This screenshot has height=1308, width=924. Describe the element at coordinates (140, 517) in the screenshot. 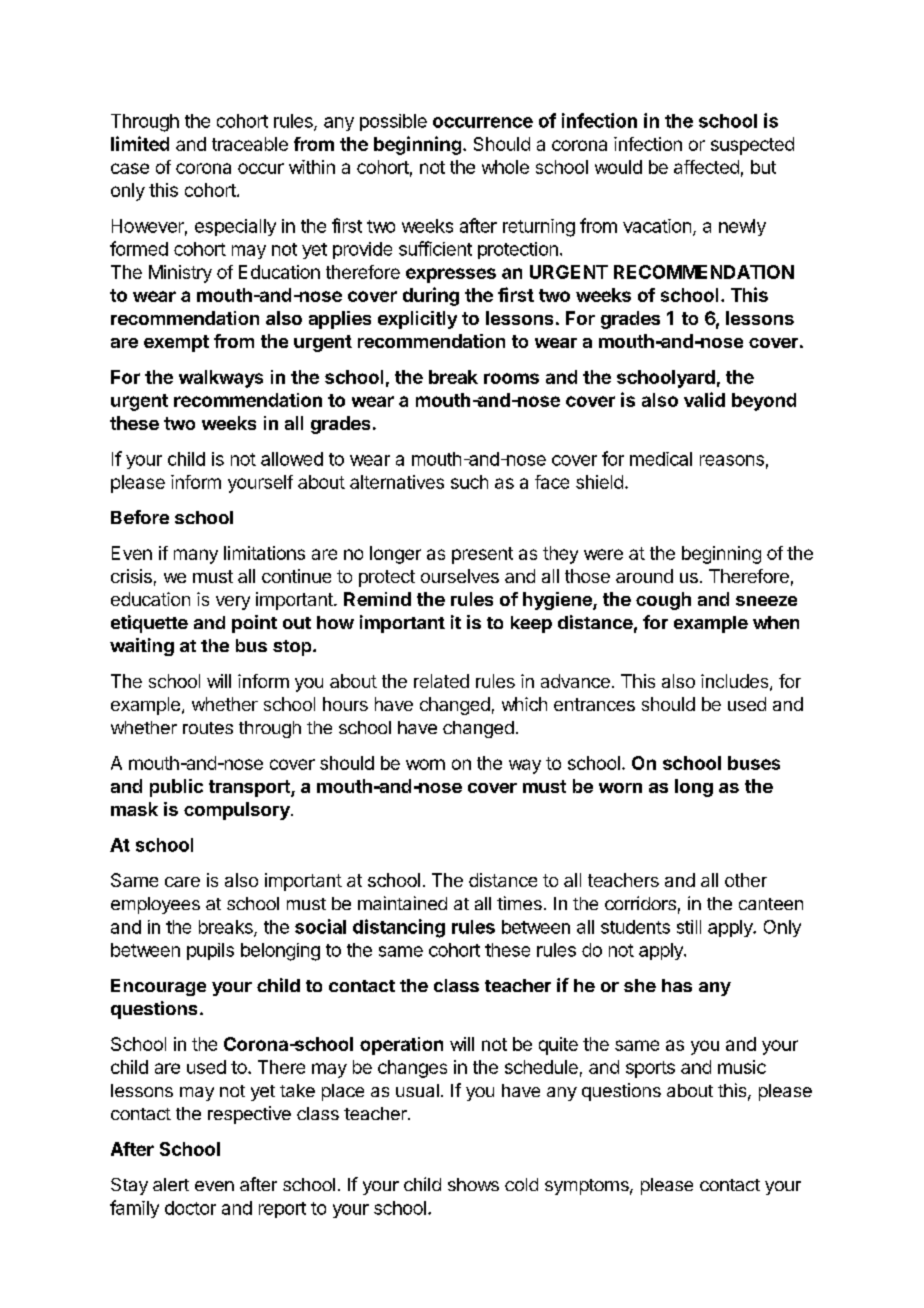

I see `Before` at that location.
